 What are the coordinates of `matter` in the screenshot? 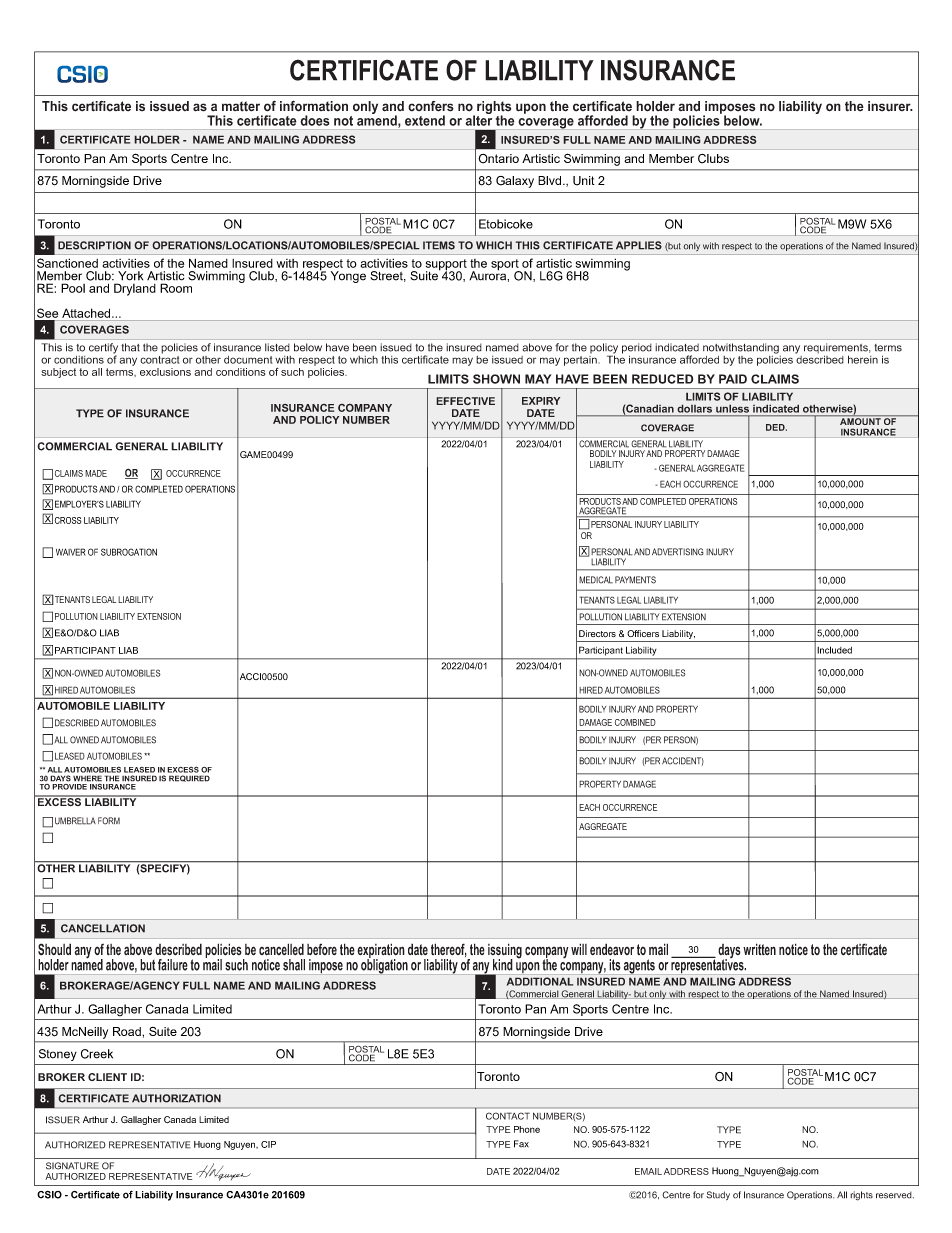 It's located at (241, 106).
